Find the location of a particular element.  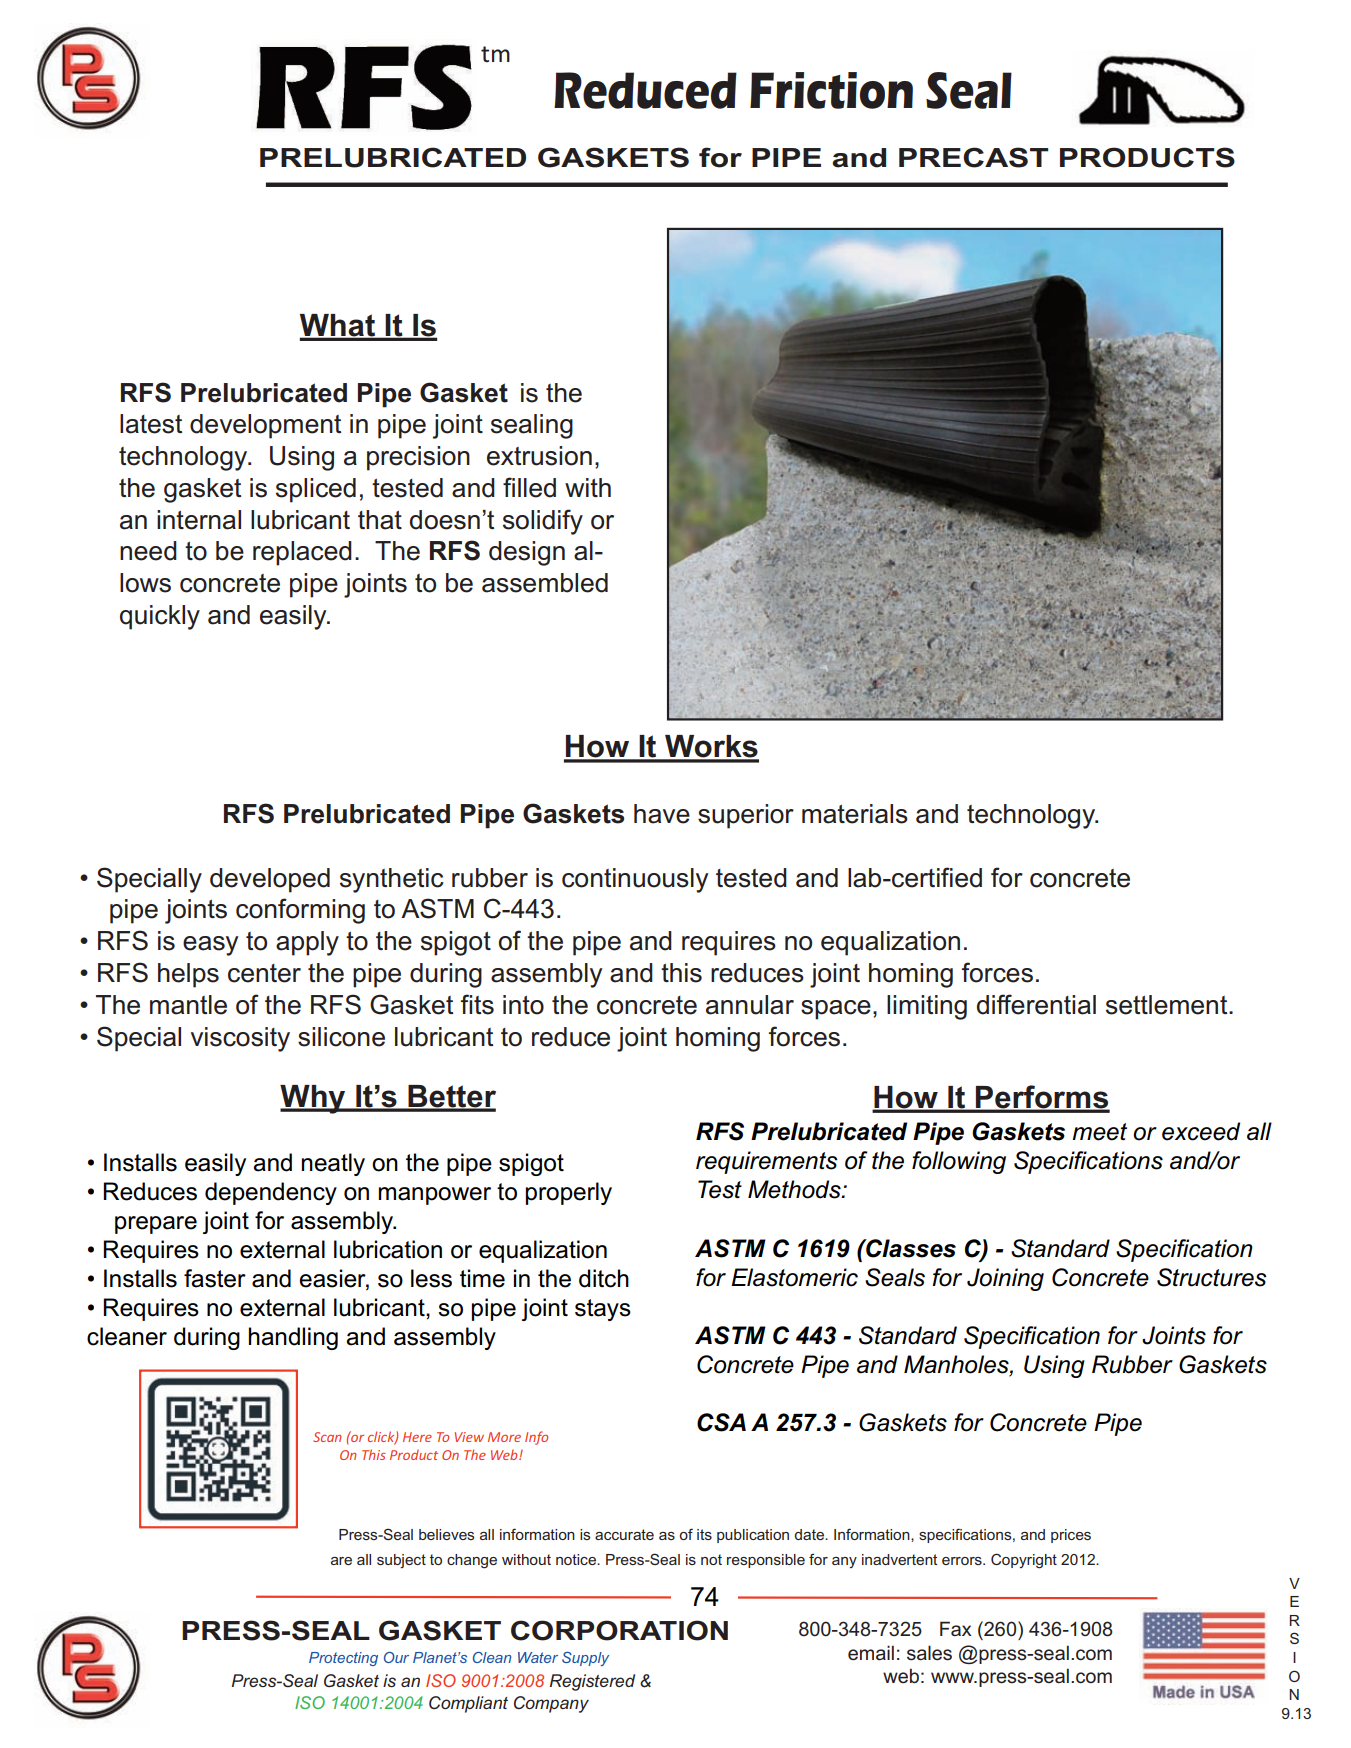

PRECAST is located at coordinates (973, 157).
